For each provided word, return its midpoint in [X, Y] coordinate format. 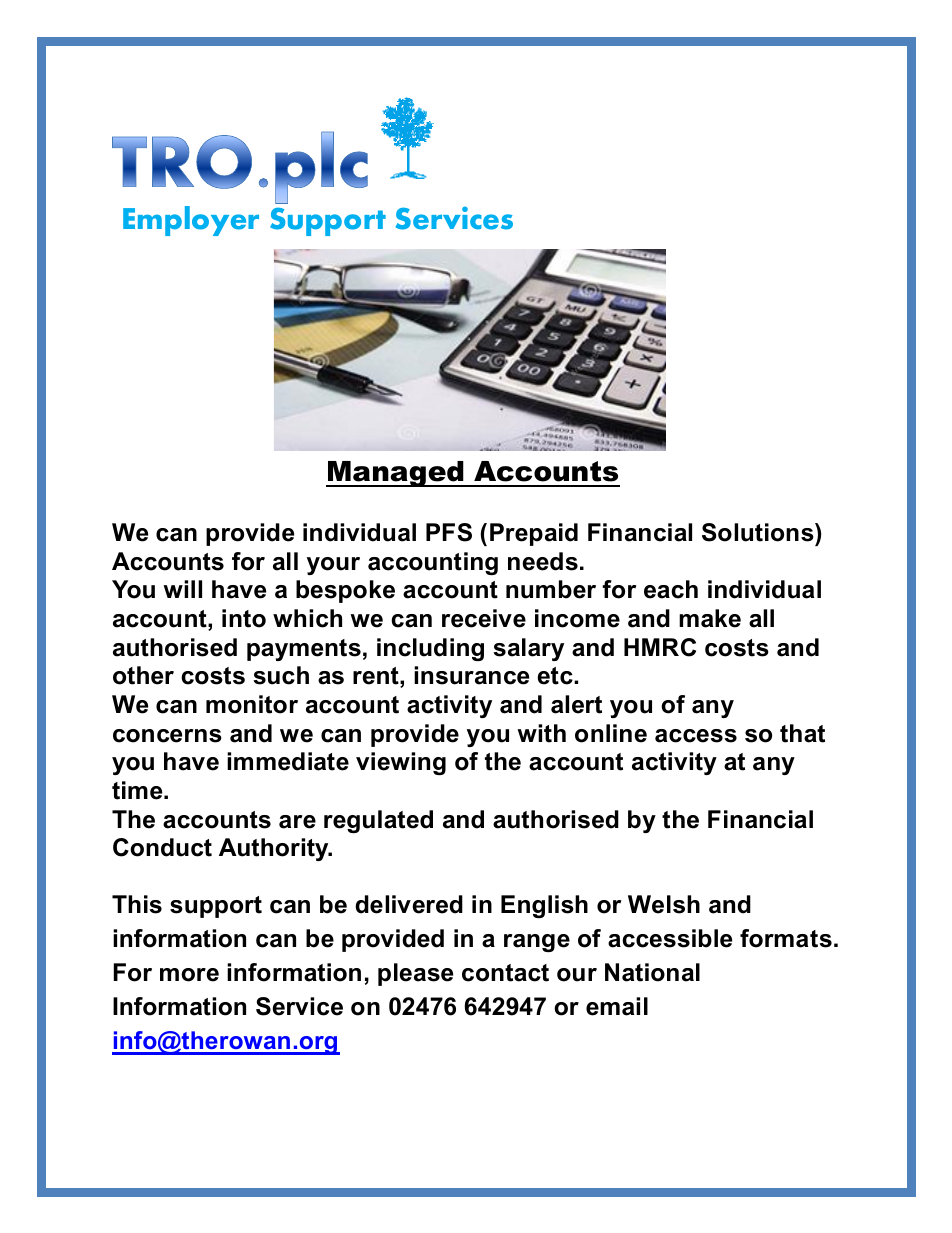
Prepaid [534, 534]
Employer [191, 221]
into [244, 618]
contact [505, 973]
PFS [449, 532]
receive [484, 618]
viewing [401, 763]
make [710, 618]
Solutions [759, 532]
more [189, 975]
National [652, 972]
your [333, 566]
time [138, 790]
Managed [396, 474]
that [802, 733]
